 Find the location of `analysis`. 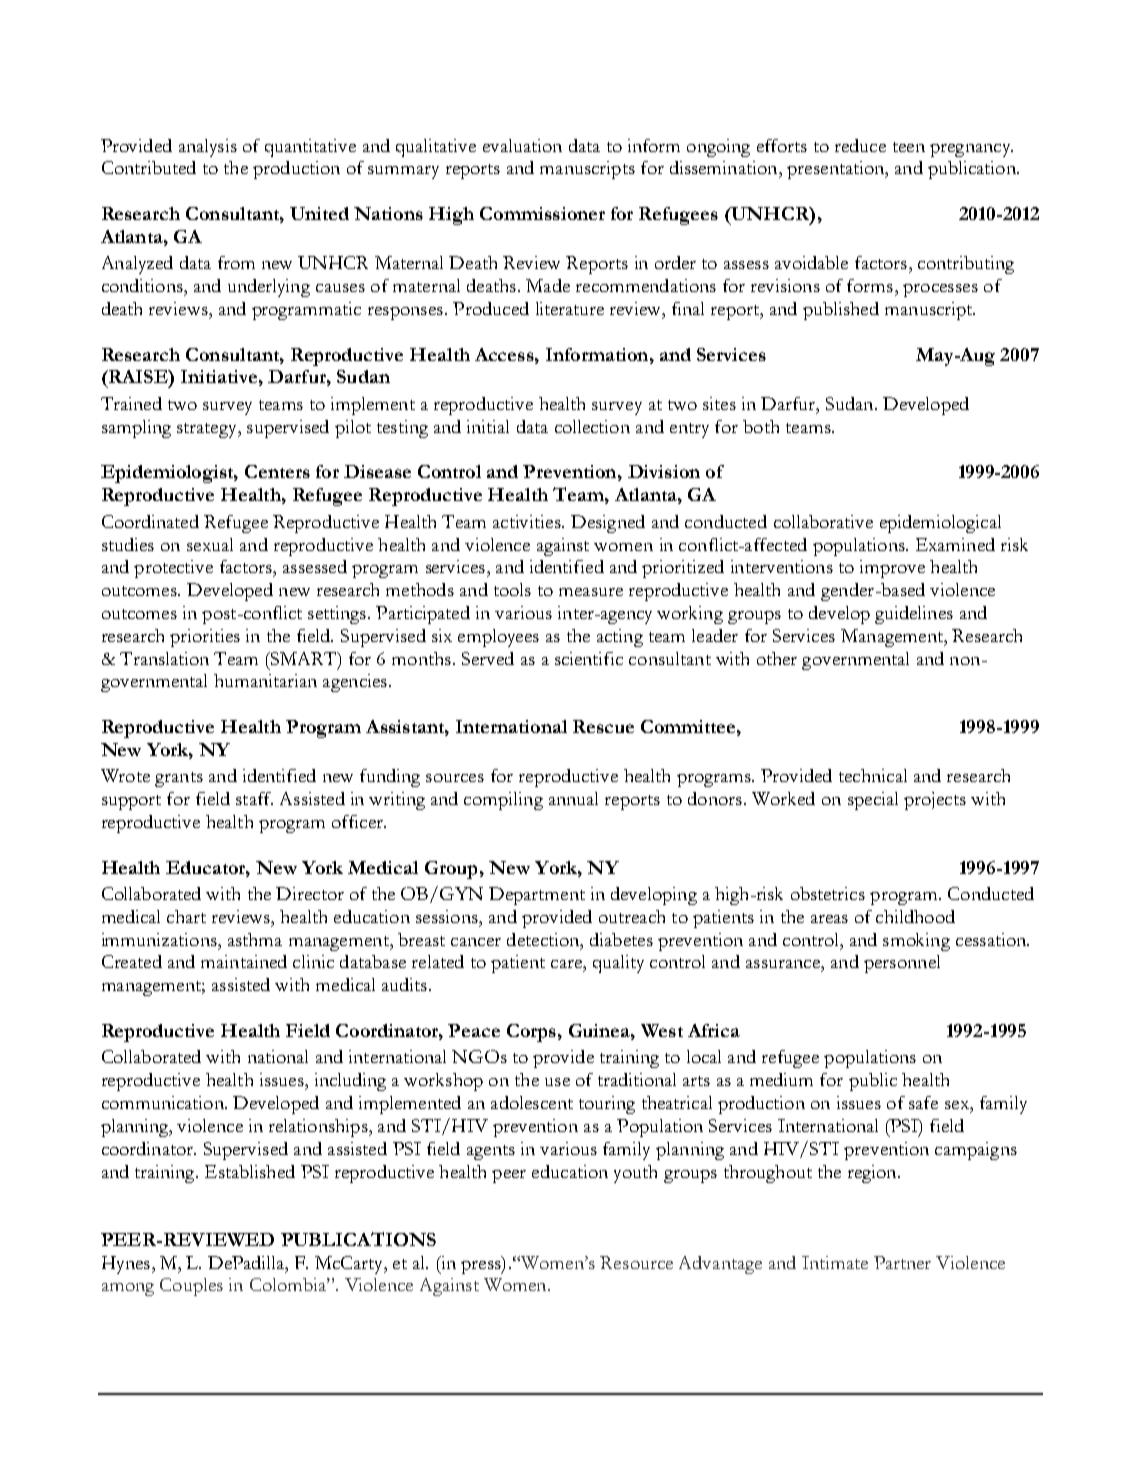

analysis is located at coordinates (208, 148).
